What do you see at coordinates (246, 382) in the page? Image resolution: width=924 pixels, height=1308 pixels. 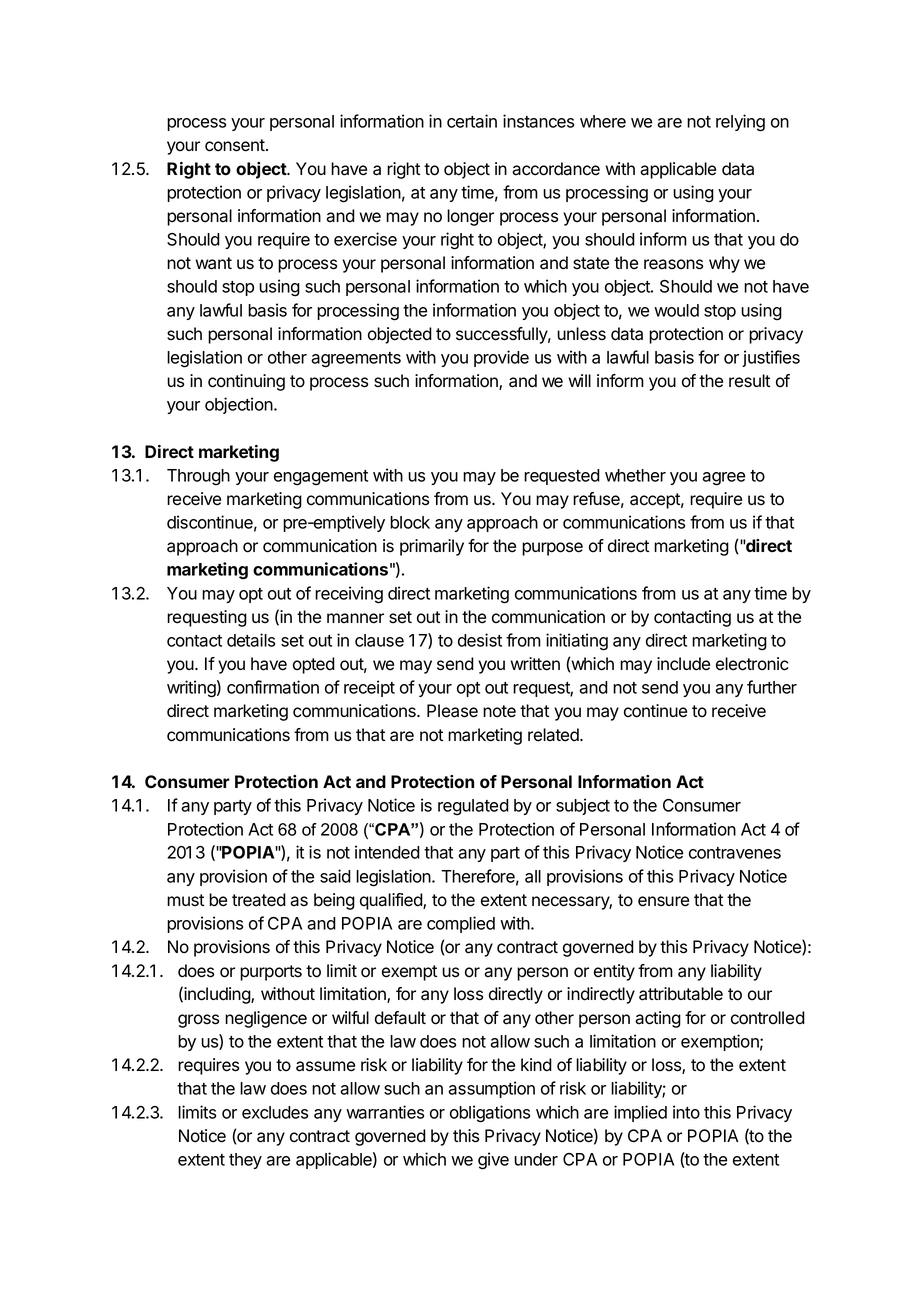 I see `continuing` at bounding box center [246, 382].
